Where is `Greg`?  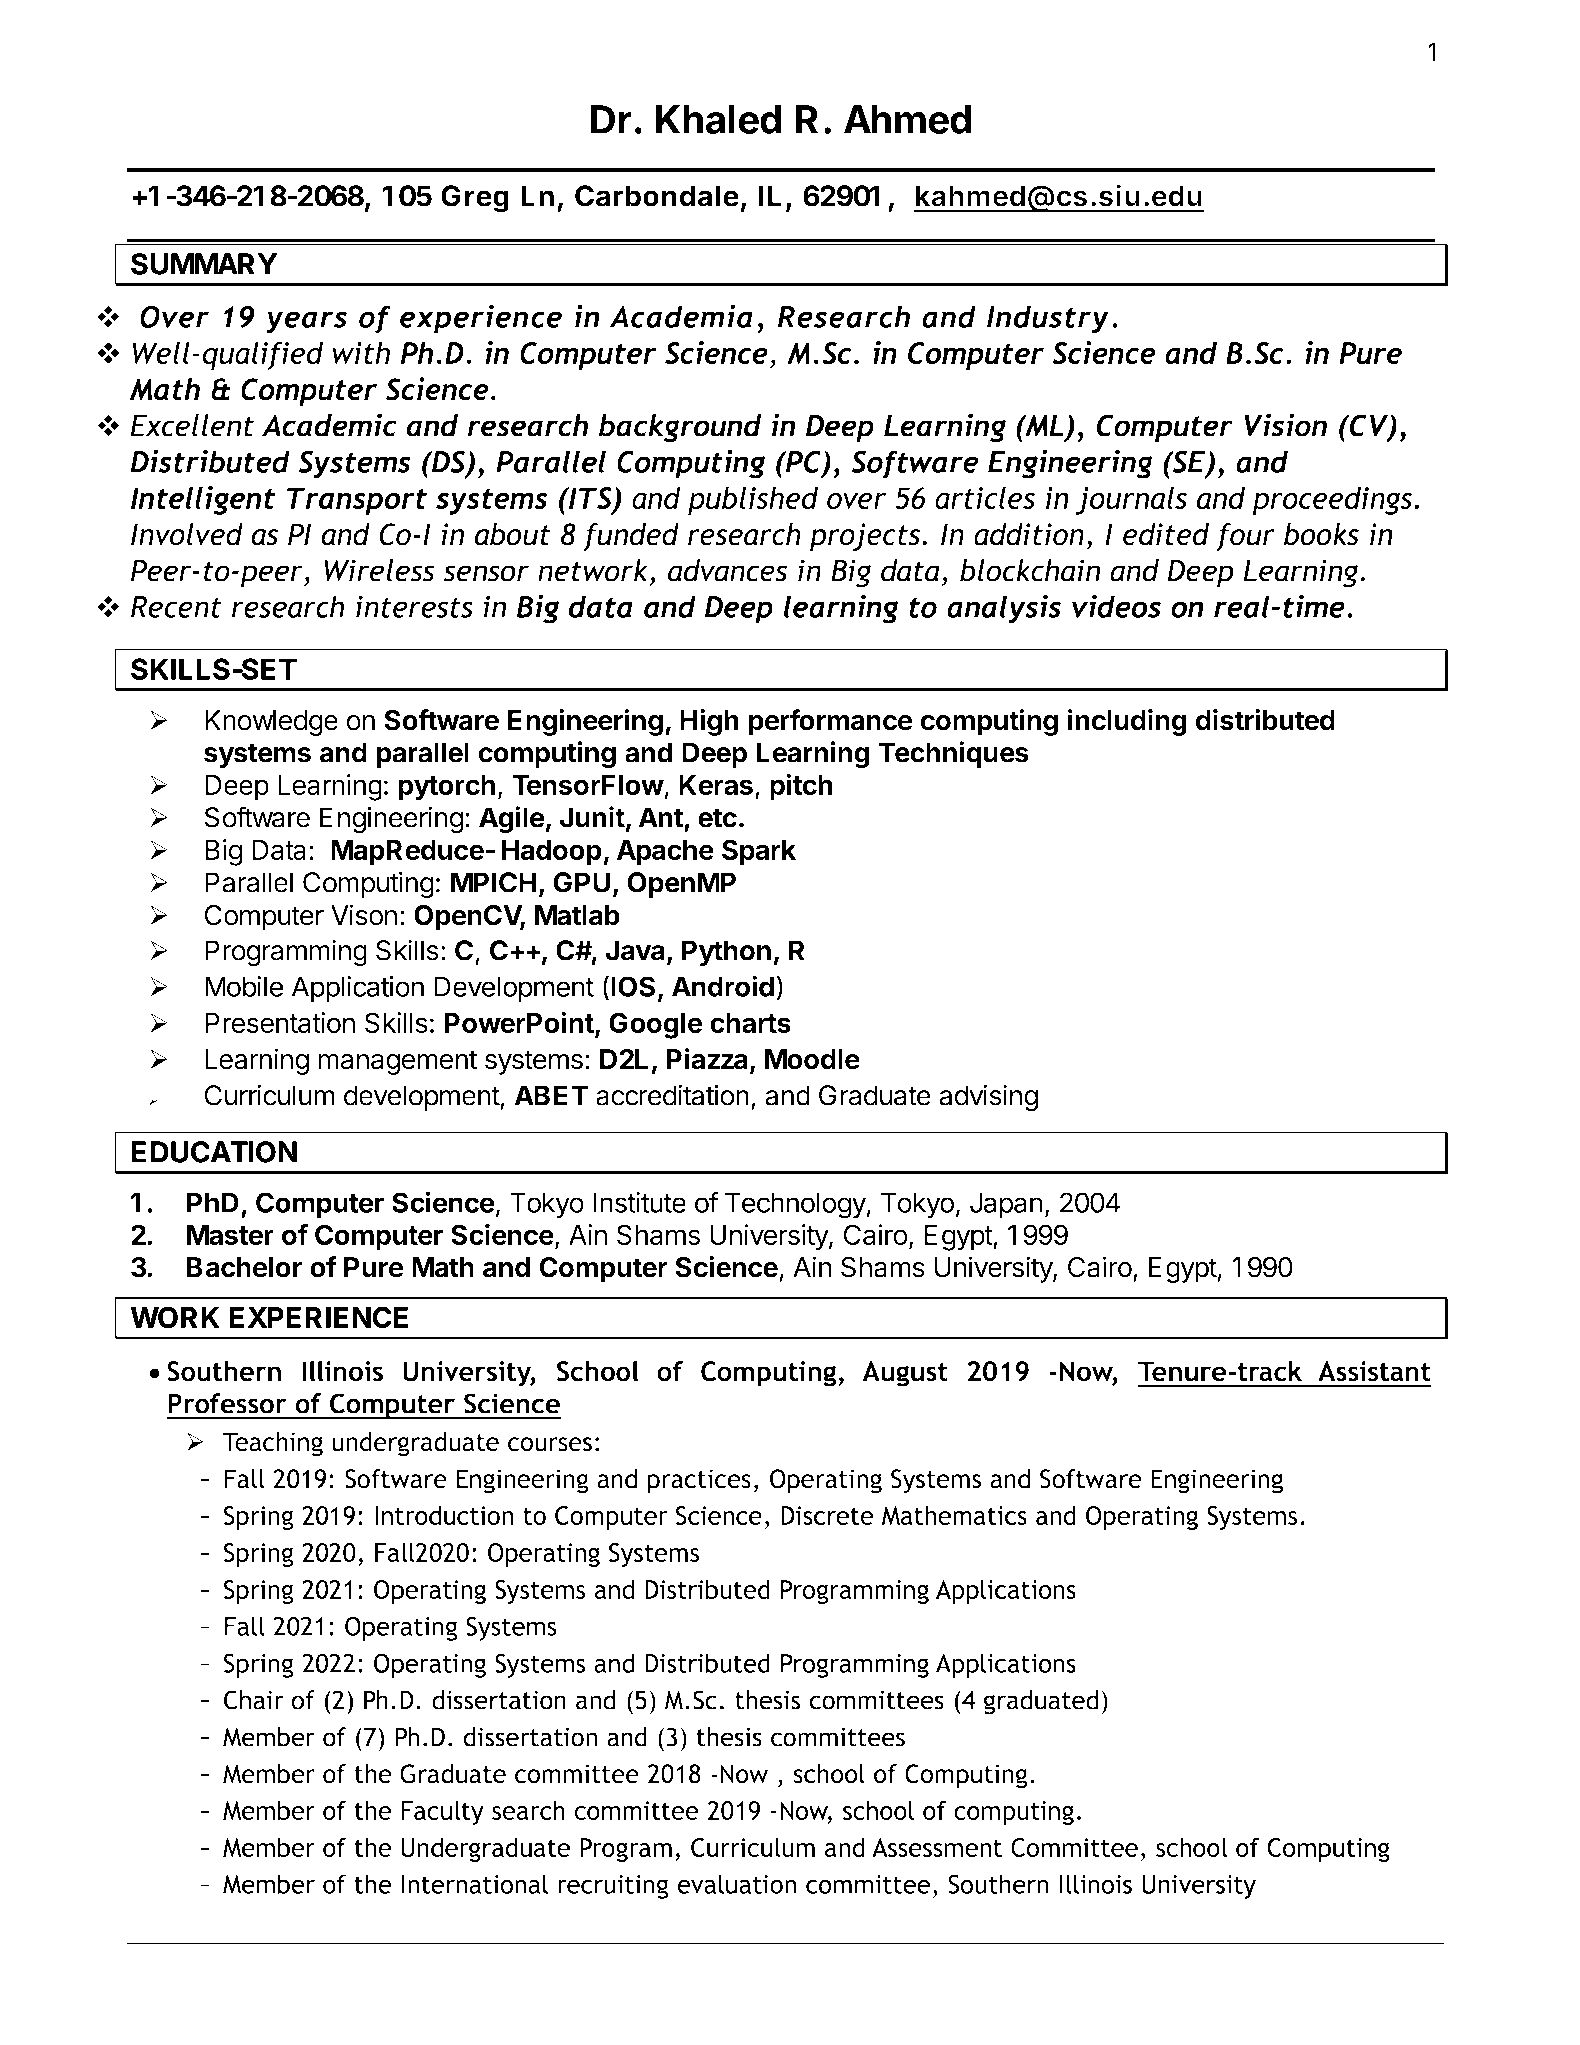
Greg is located at coordinates (475, 199).
